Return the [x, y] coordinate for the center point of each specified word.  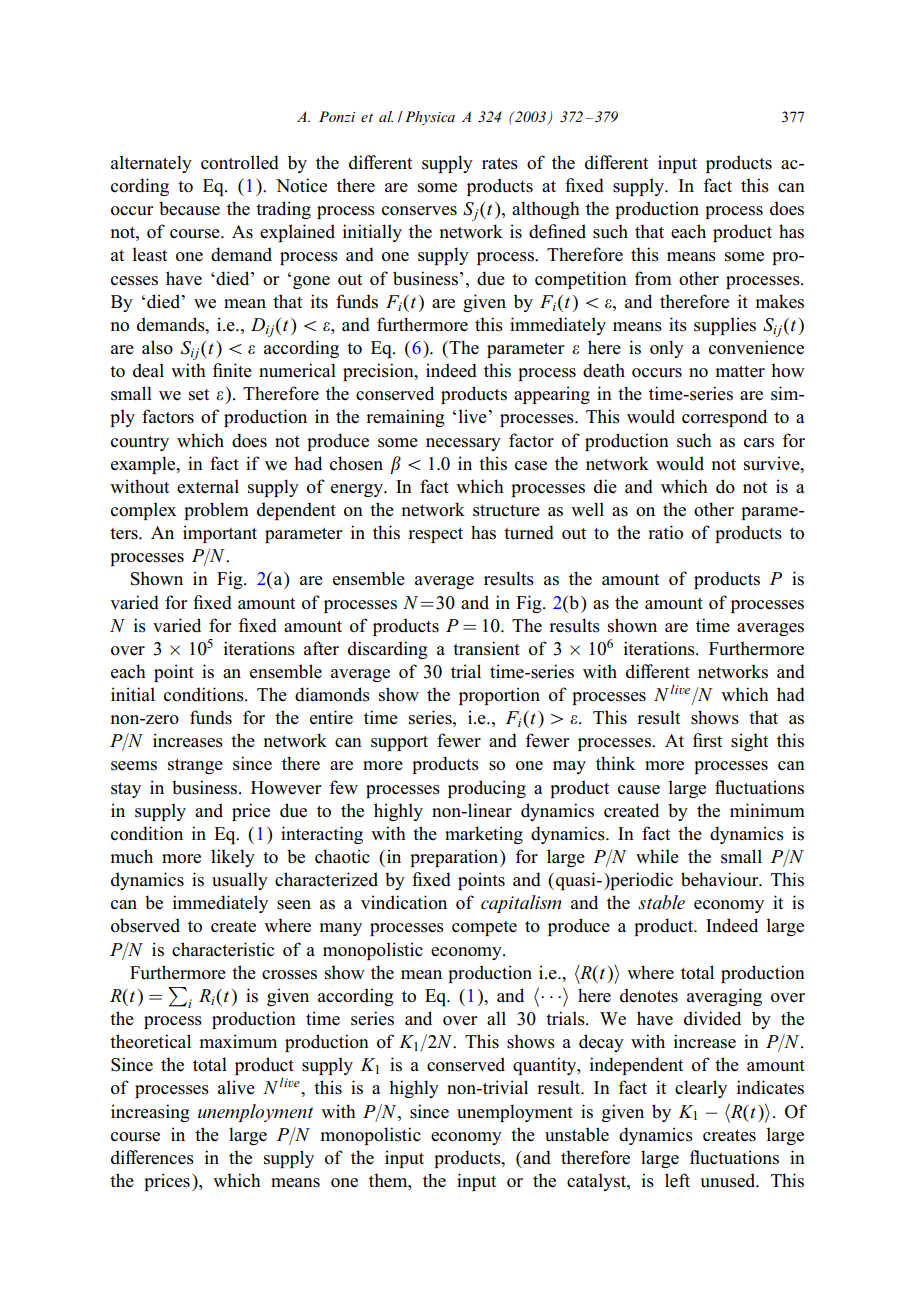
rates [500, 164]
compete [484, 928]
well [587, 509]
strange [195, 766]
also [157, 347]
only [667, 349]
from [653, 278]
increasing [150, 1113]
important [220, 534]
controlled [240, 162]
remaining [405, 418]
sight [749, 742]
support [399, 743]
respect [435, 535]
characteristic [223, 949]
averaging [724, 997]
